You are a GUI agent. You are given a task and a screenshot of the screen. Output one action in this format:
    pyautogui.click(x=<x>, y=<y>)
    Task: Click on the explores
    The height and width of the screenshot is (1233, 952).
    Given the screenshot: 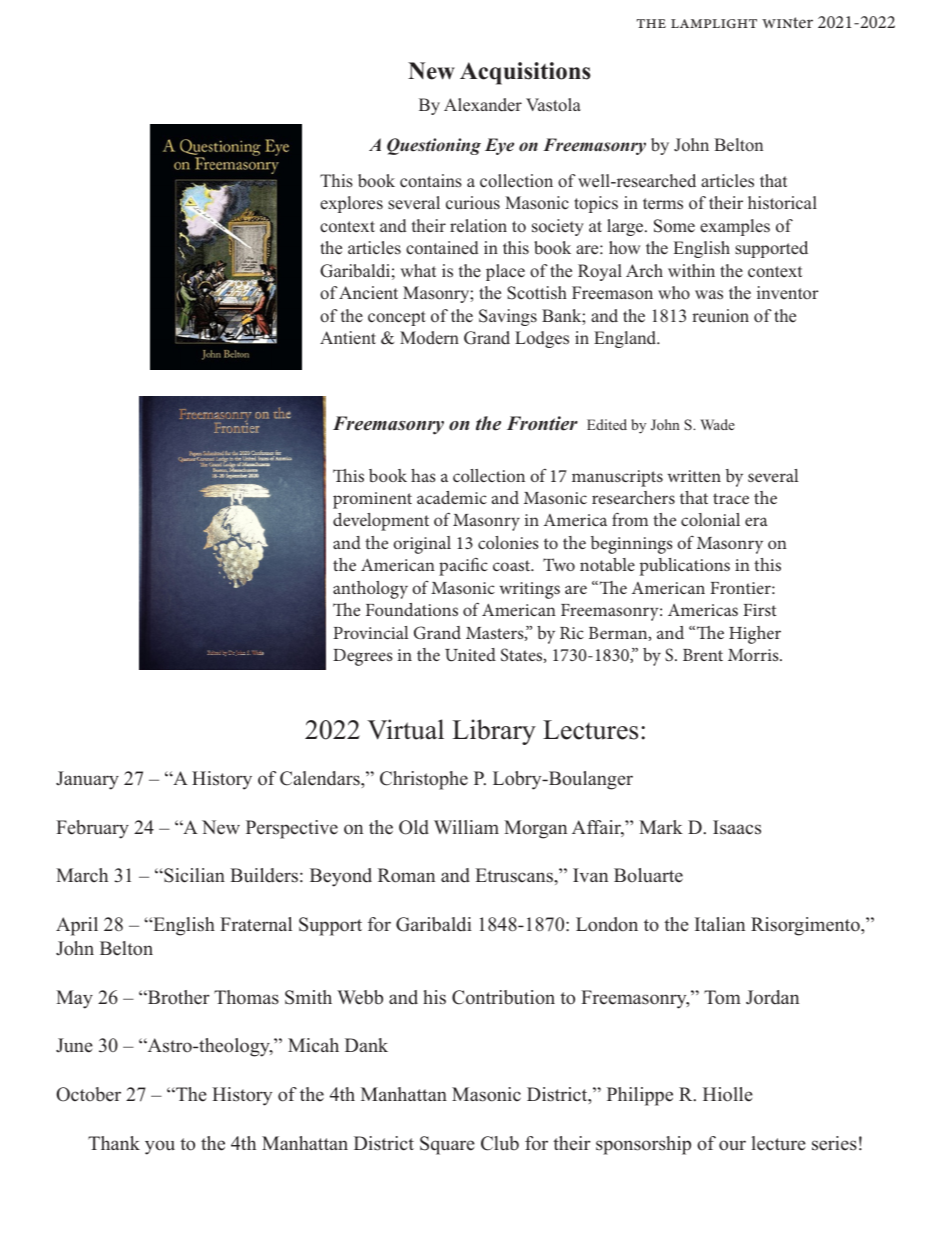 What is the action you would take?
    pyautogui.click(x=351, y=204)
